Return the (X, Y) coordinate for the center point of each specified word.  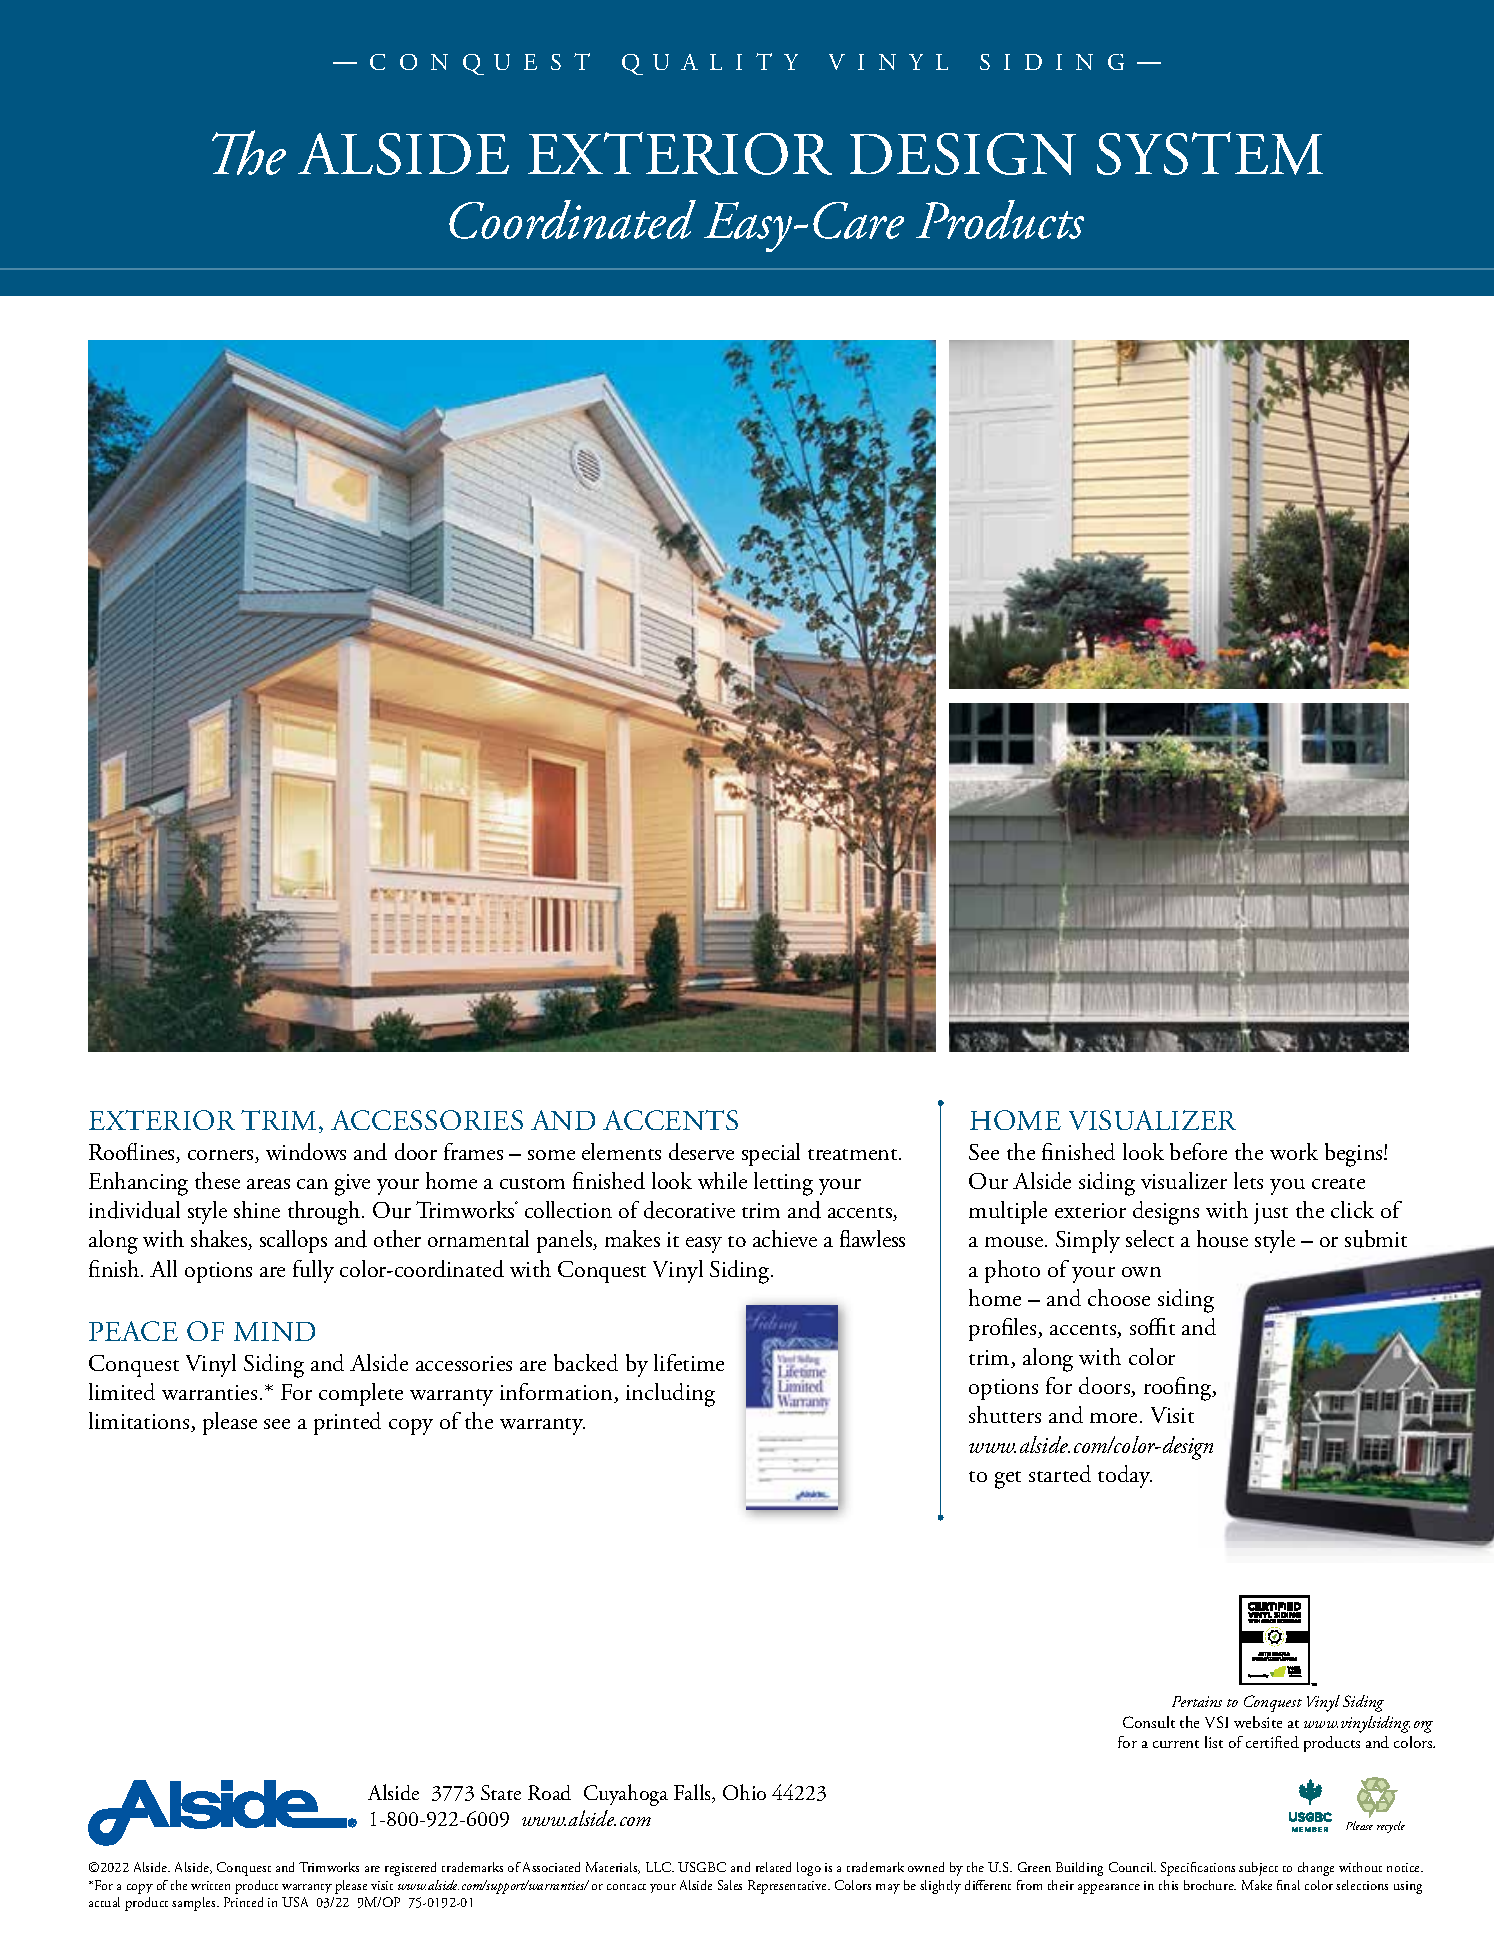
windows (306, 1151)
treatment (854, 1154)
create (1338, 1183)
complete (361, 1394)
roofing (1179, 1389)
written (210, 1885)
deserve (701, 1151)
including (670, 1395)
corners (222, 1156)
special (771, 1154)
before (1198, 1151)
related (773, 1867)
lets (1248, 1180)
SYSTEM (1210, 153)
